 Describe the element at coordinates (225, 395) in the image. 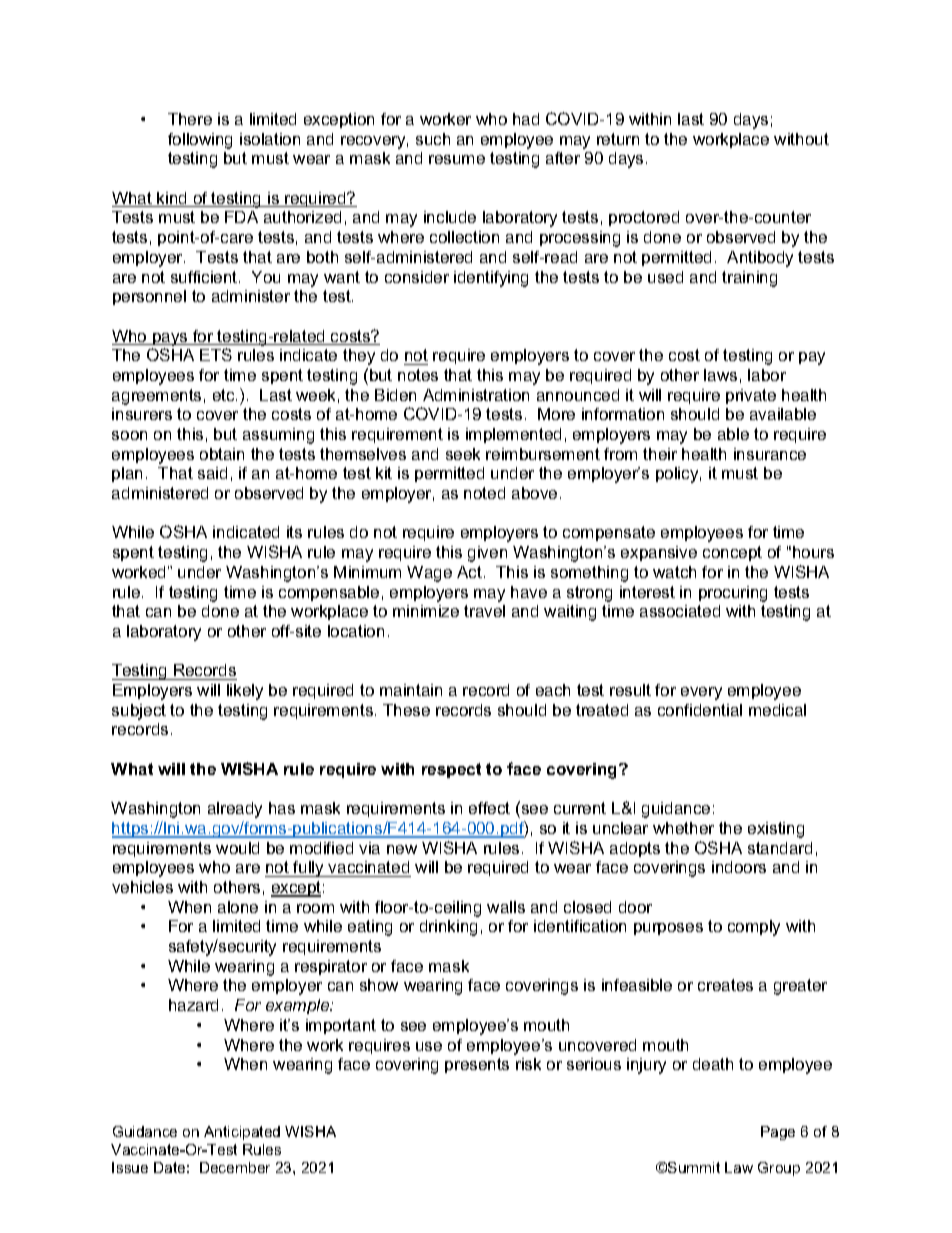

I see `etc` at that location.
